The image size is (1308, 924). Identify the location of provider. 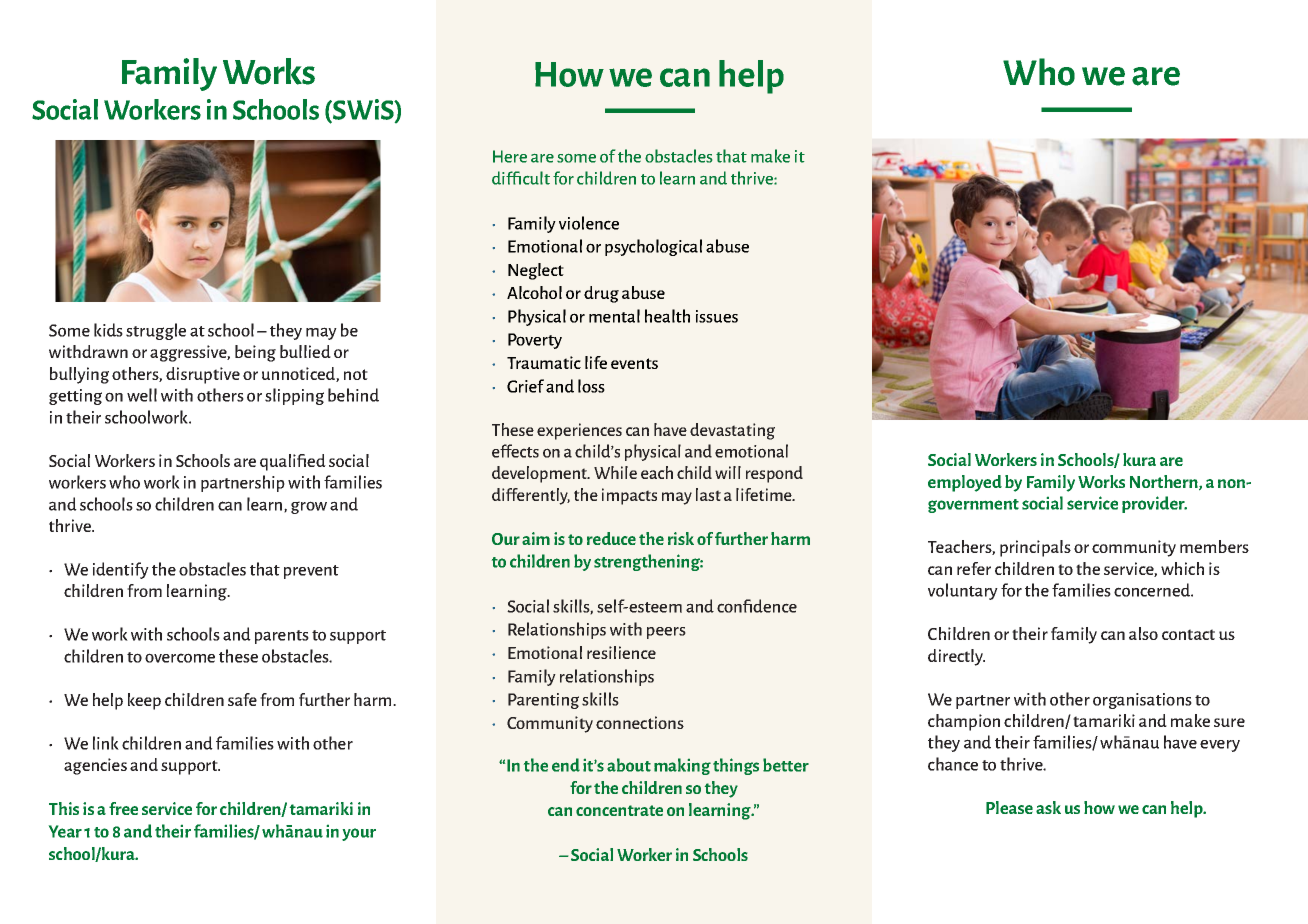
(1154, 504).
